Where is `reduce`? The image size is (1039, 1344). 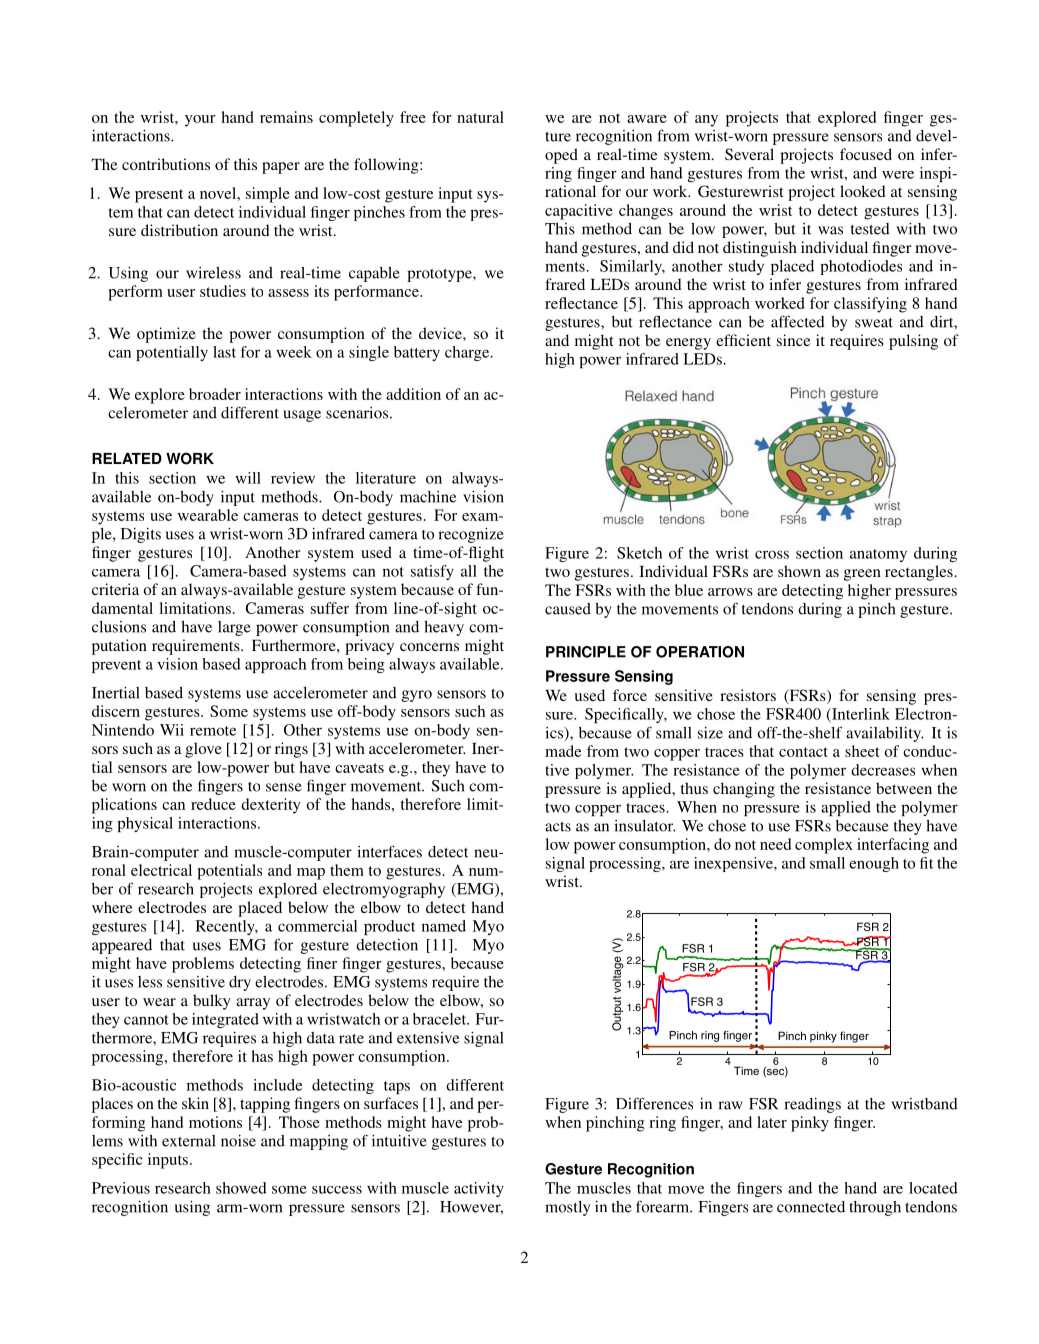 reduce is located at coordinates (213, 804).
